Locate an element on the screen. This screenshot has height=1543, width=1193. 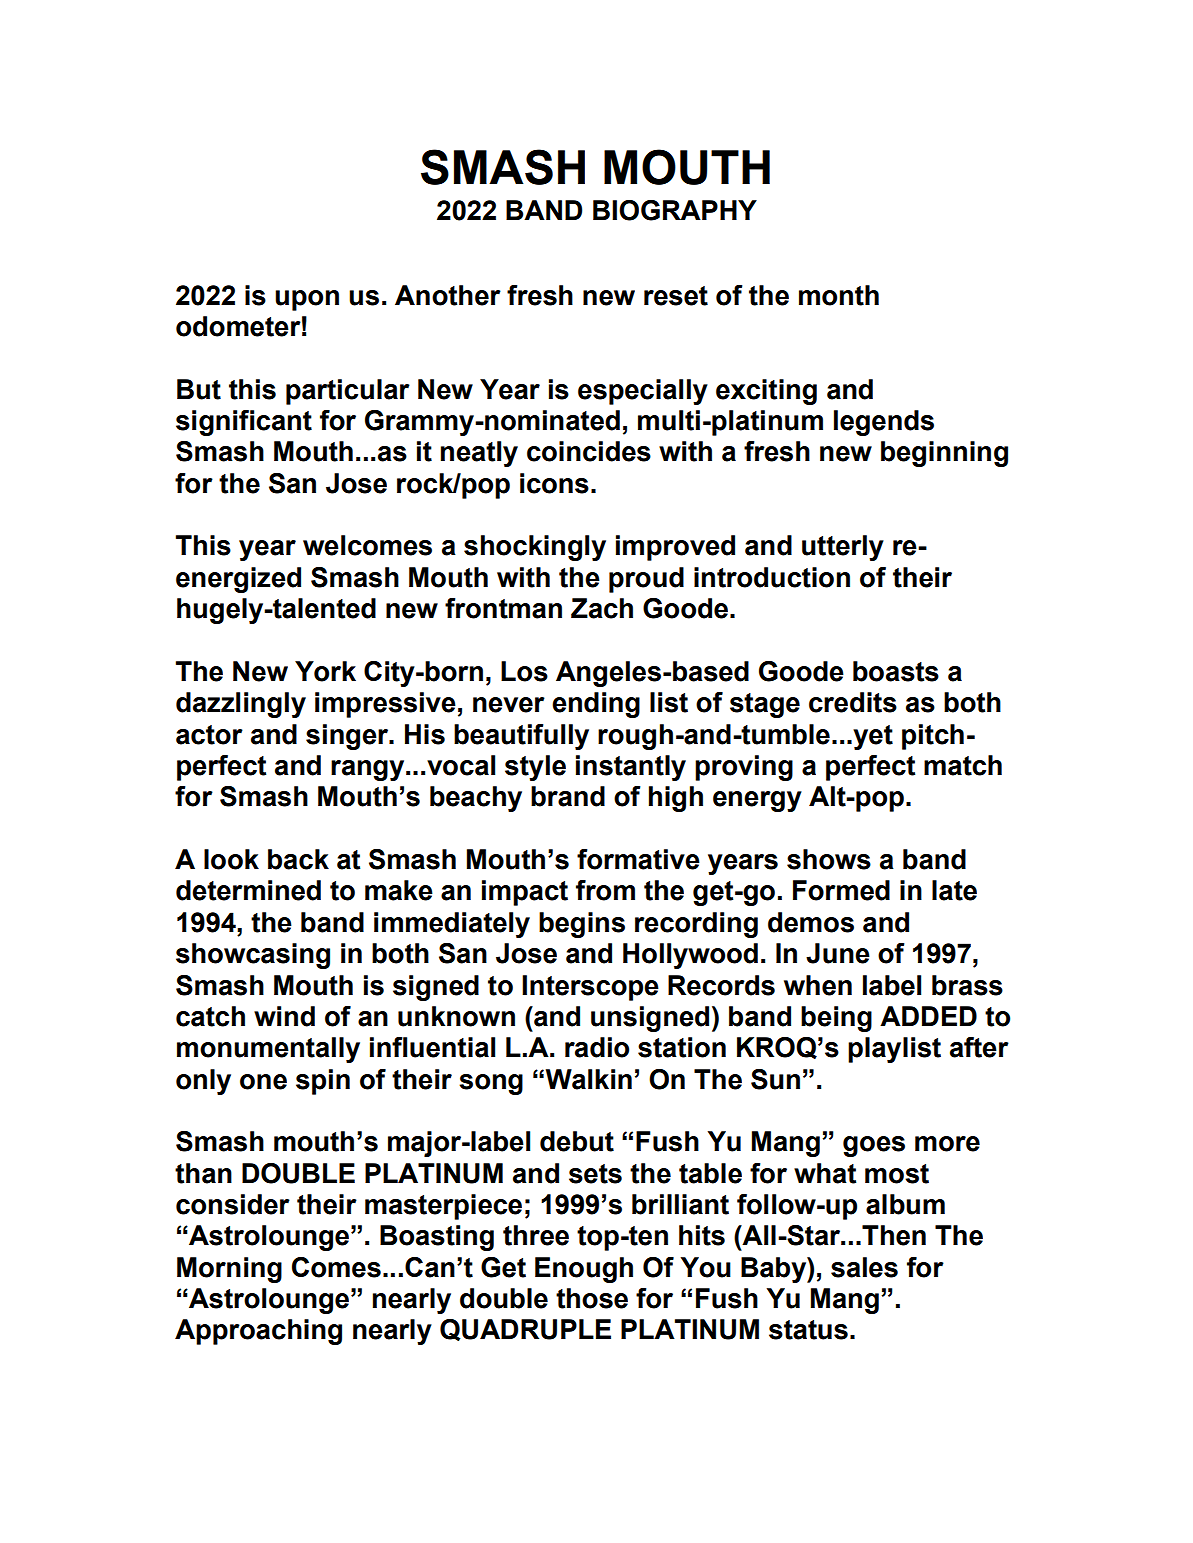
upon is located at coordinates (307, 300).
